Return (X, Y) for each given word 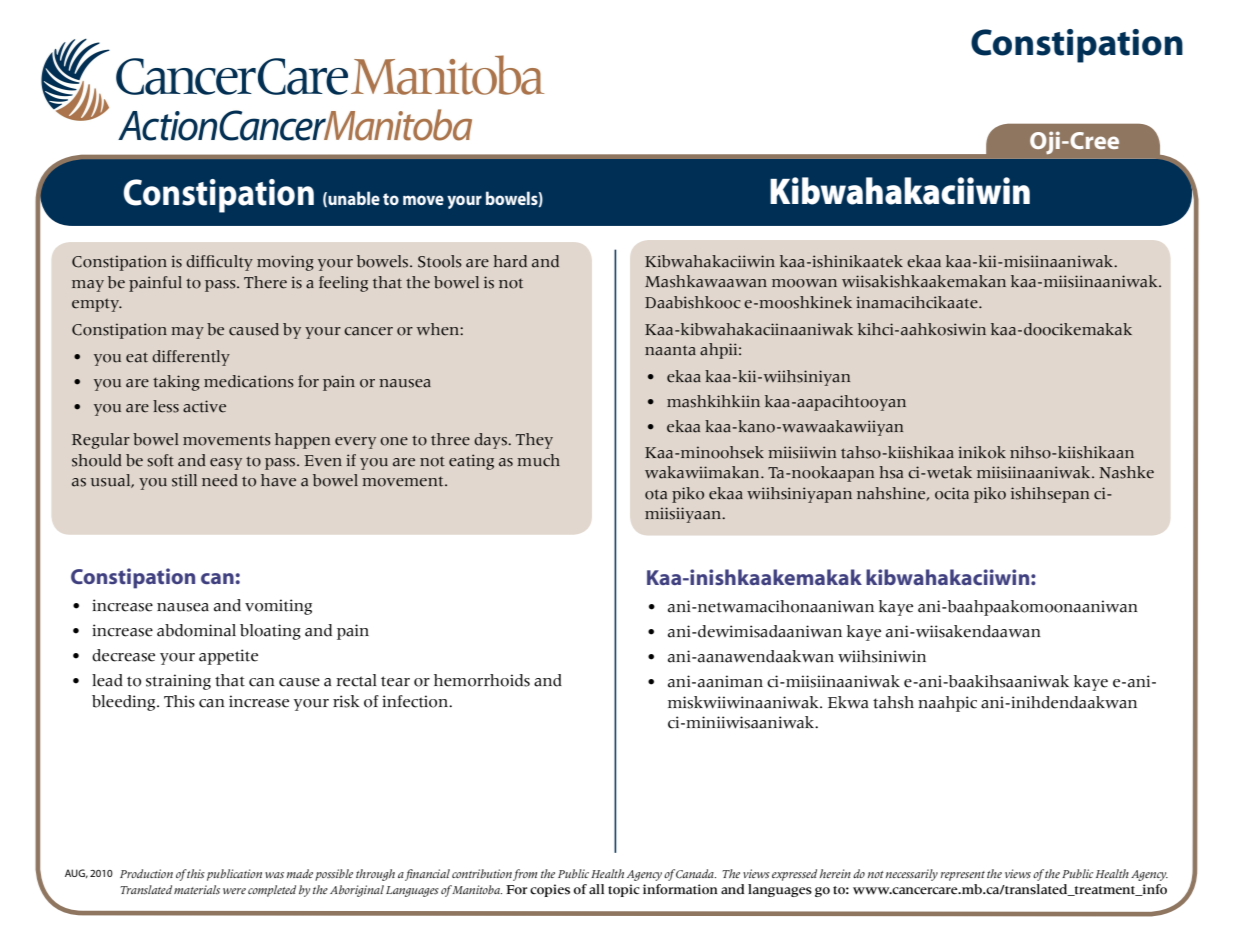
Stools (440, 261)
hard (510, 261)
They (534, 441)
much (538, 460)
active (204, 406)
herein (835, 873)
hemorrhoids (482, 680)
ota (656, 494)
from (525, 875)
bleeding (125, 703)
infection (416, 701)
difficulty (219, 263)
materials (197, 889)
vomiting (278, 607)
